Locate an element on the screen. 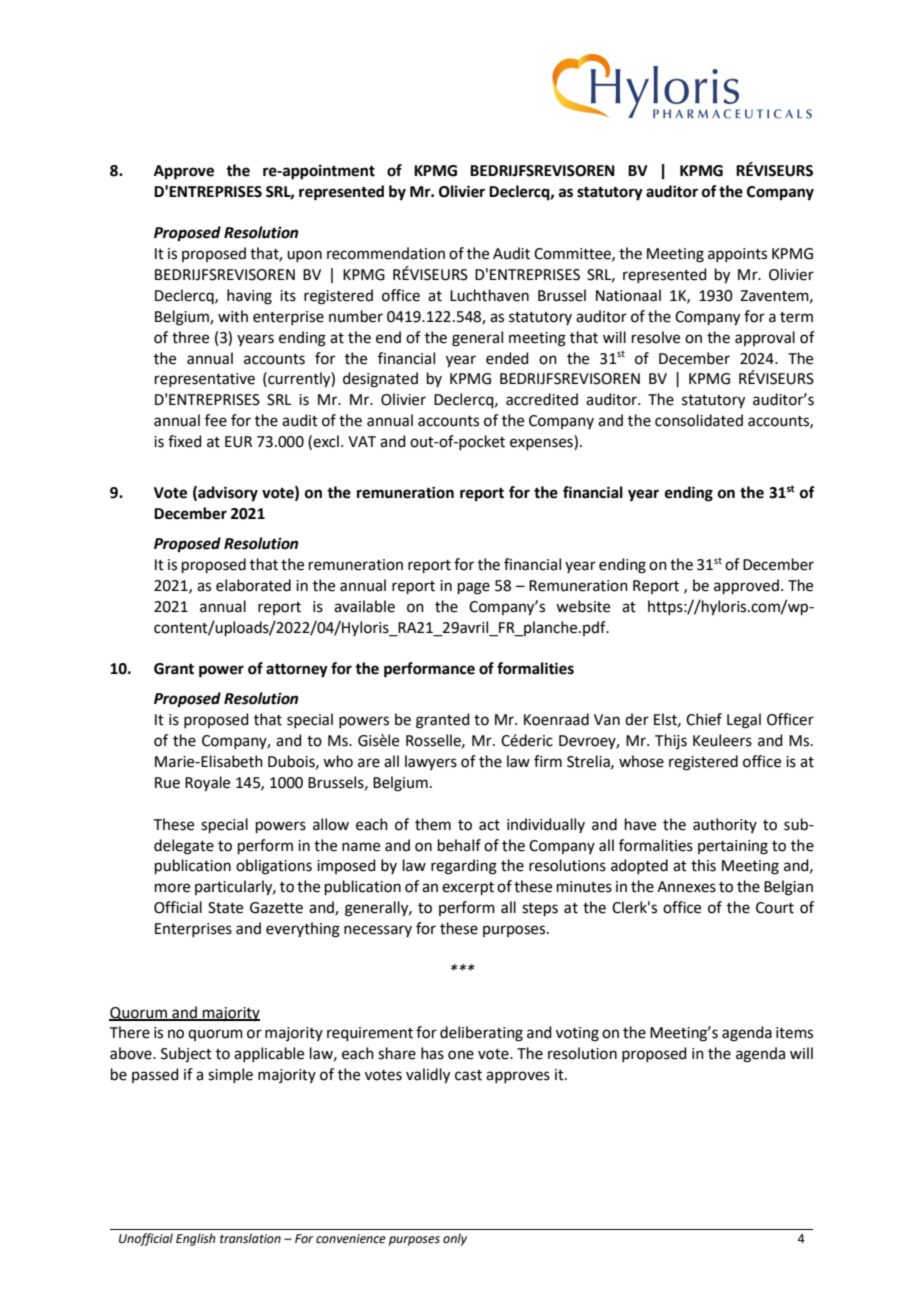  lawyers is located at coordinates (431, 762).
